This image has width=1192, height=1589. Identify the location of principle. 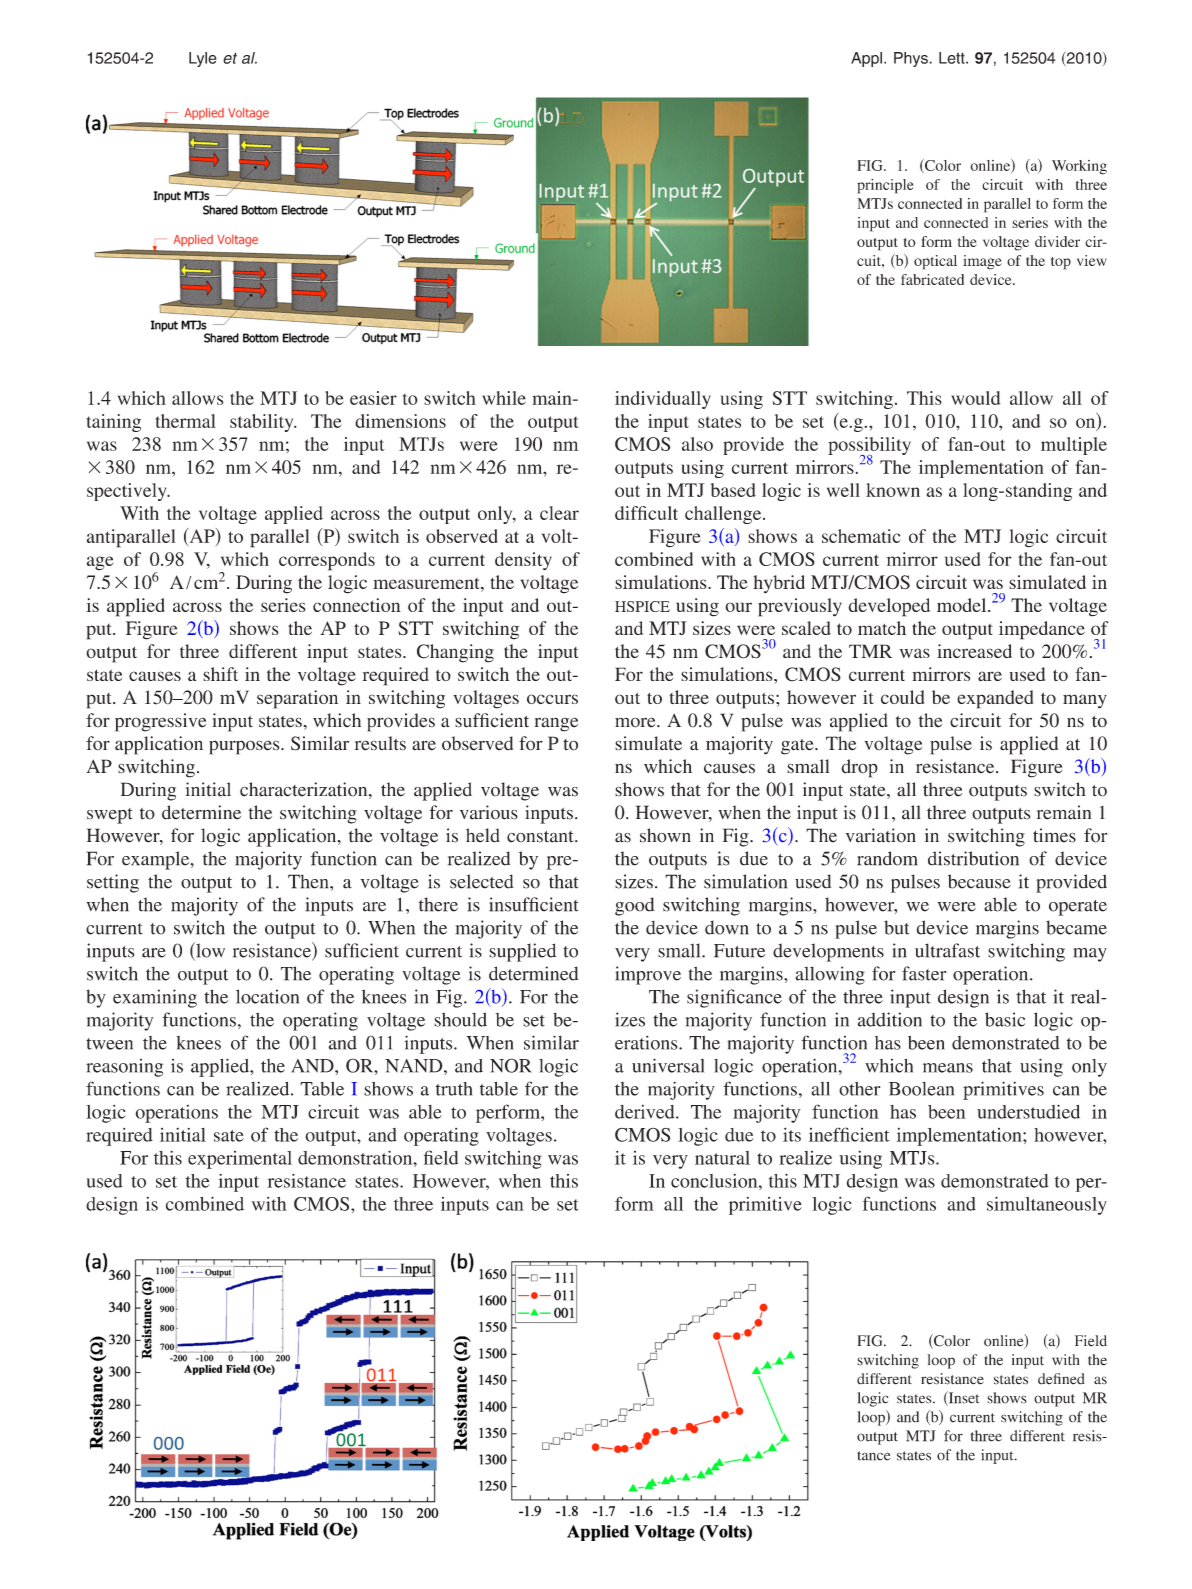
(885, 186).
